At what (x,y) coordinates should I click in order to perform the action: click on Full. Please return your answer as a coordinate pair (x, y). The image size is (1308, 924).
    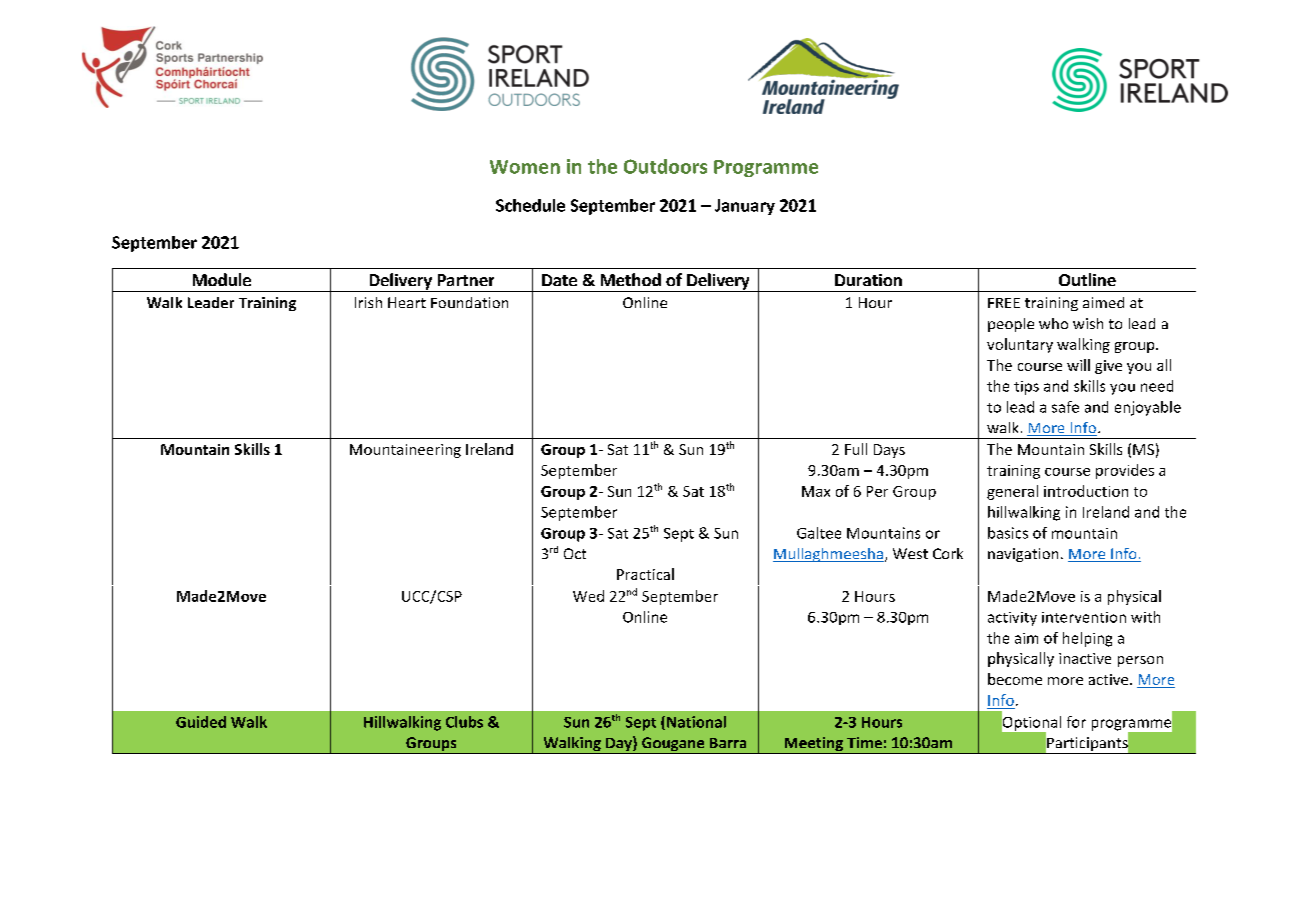
    Looking at the image, I should click on (856, 449).
